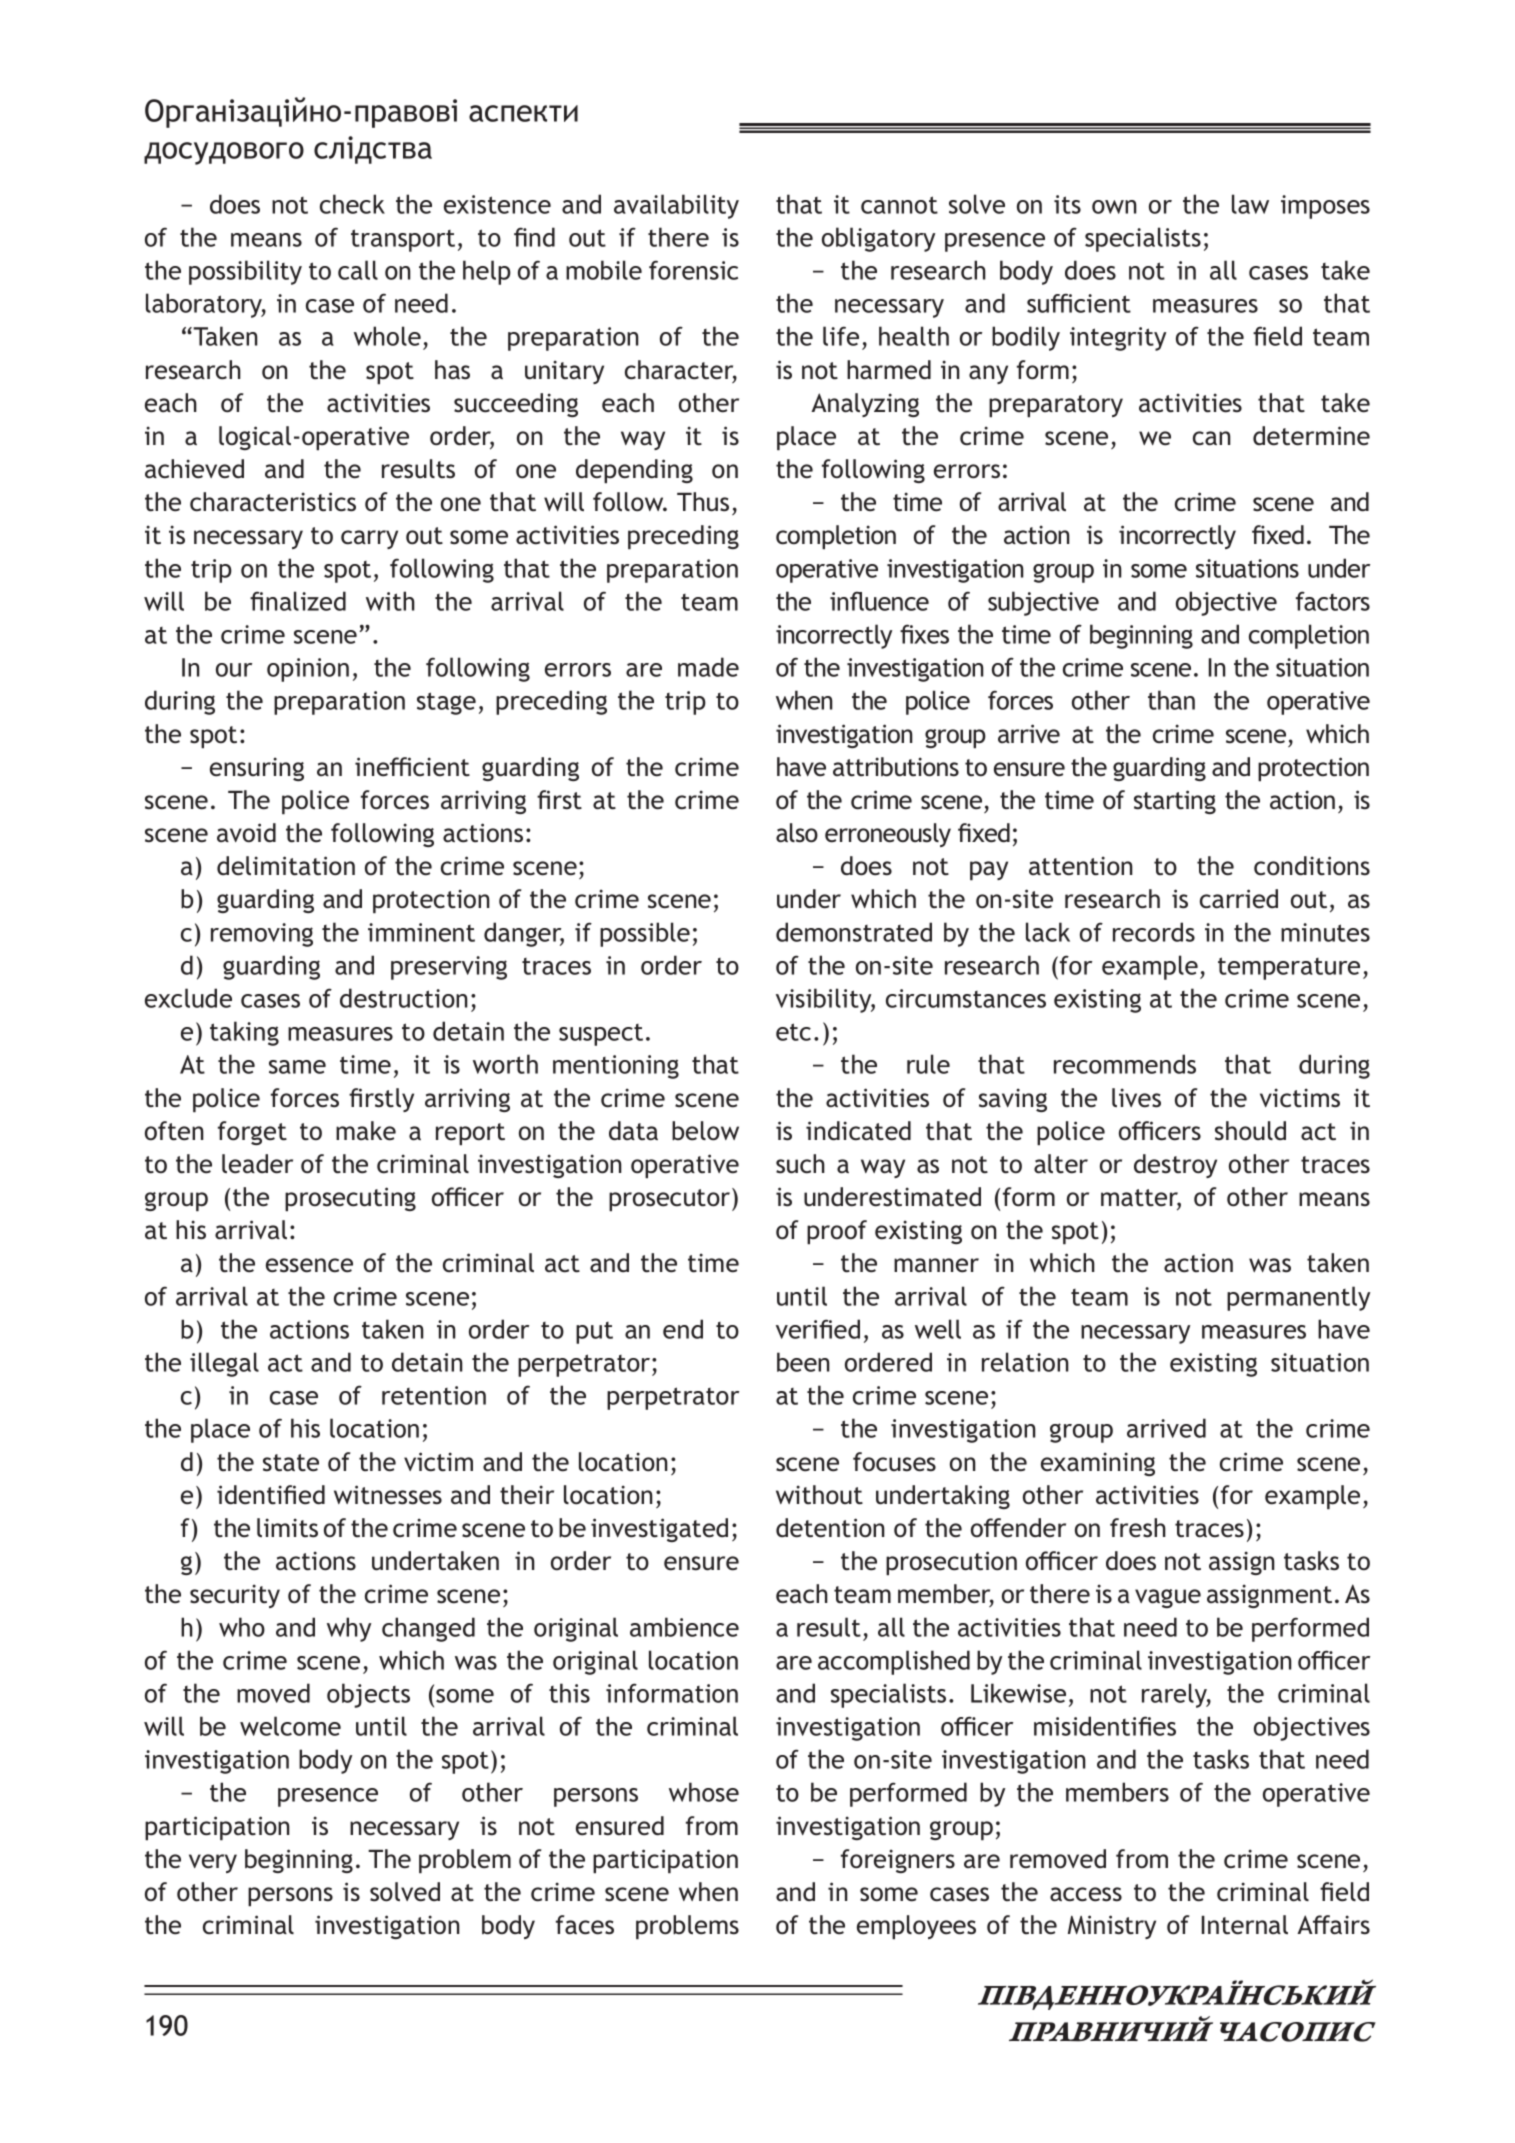  Describe the element at coordinates (1250, 204) in the image. I see `law` at that location.
